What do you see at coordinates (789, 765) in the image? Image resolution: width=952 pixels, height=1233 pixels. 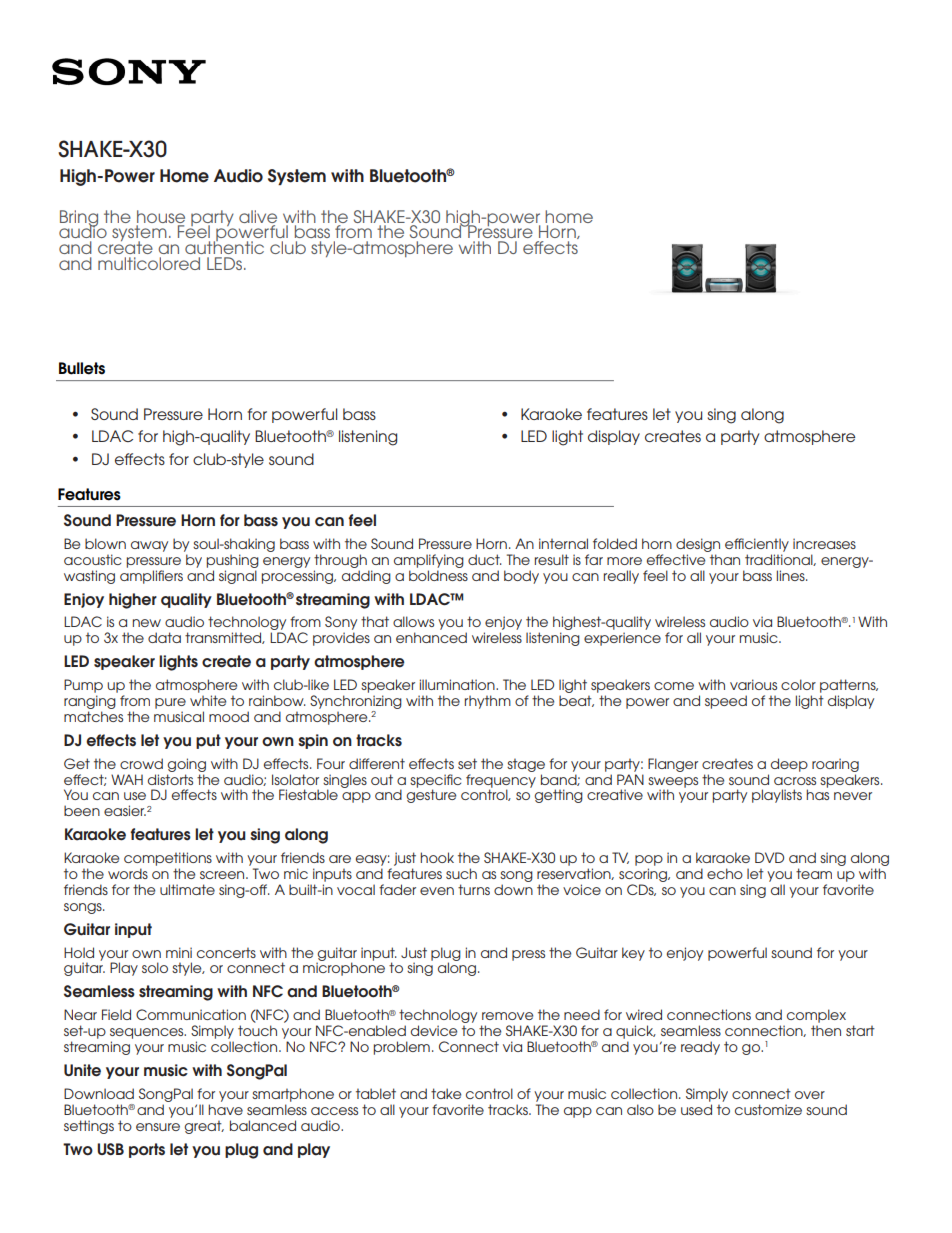 I see `deep` at bounding box center [789, 765].
